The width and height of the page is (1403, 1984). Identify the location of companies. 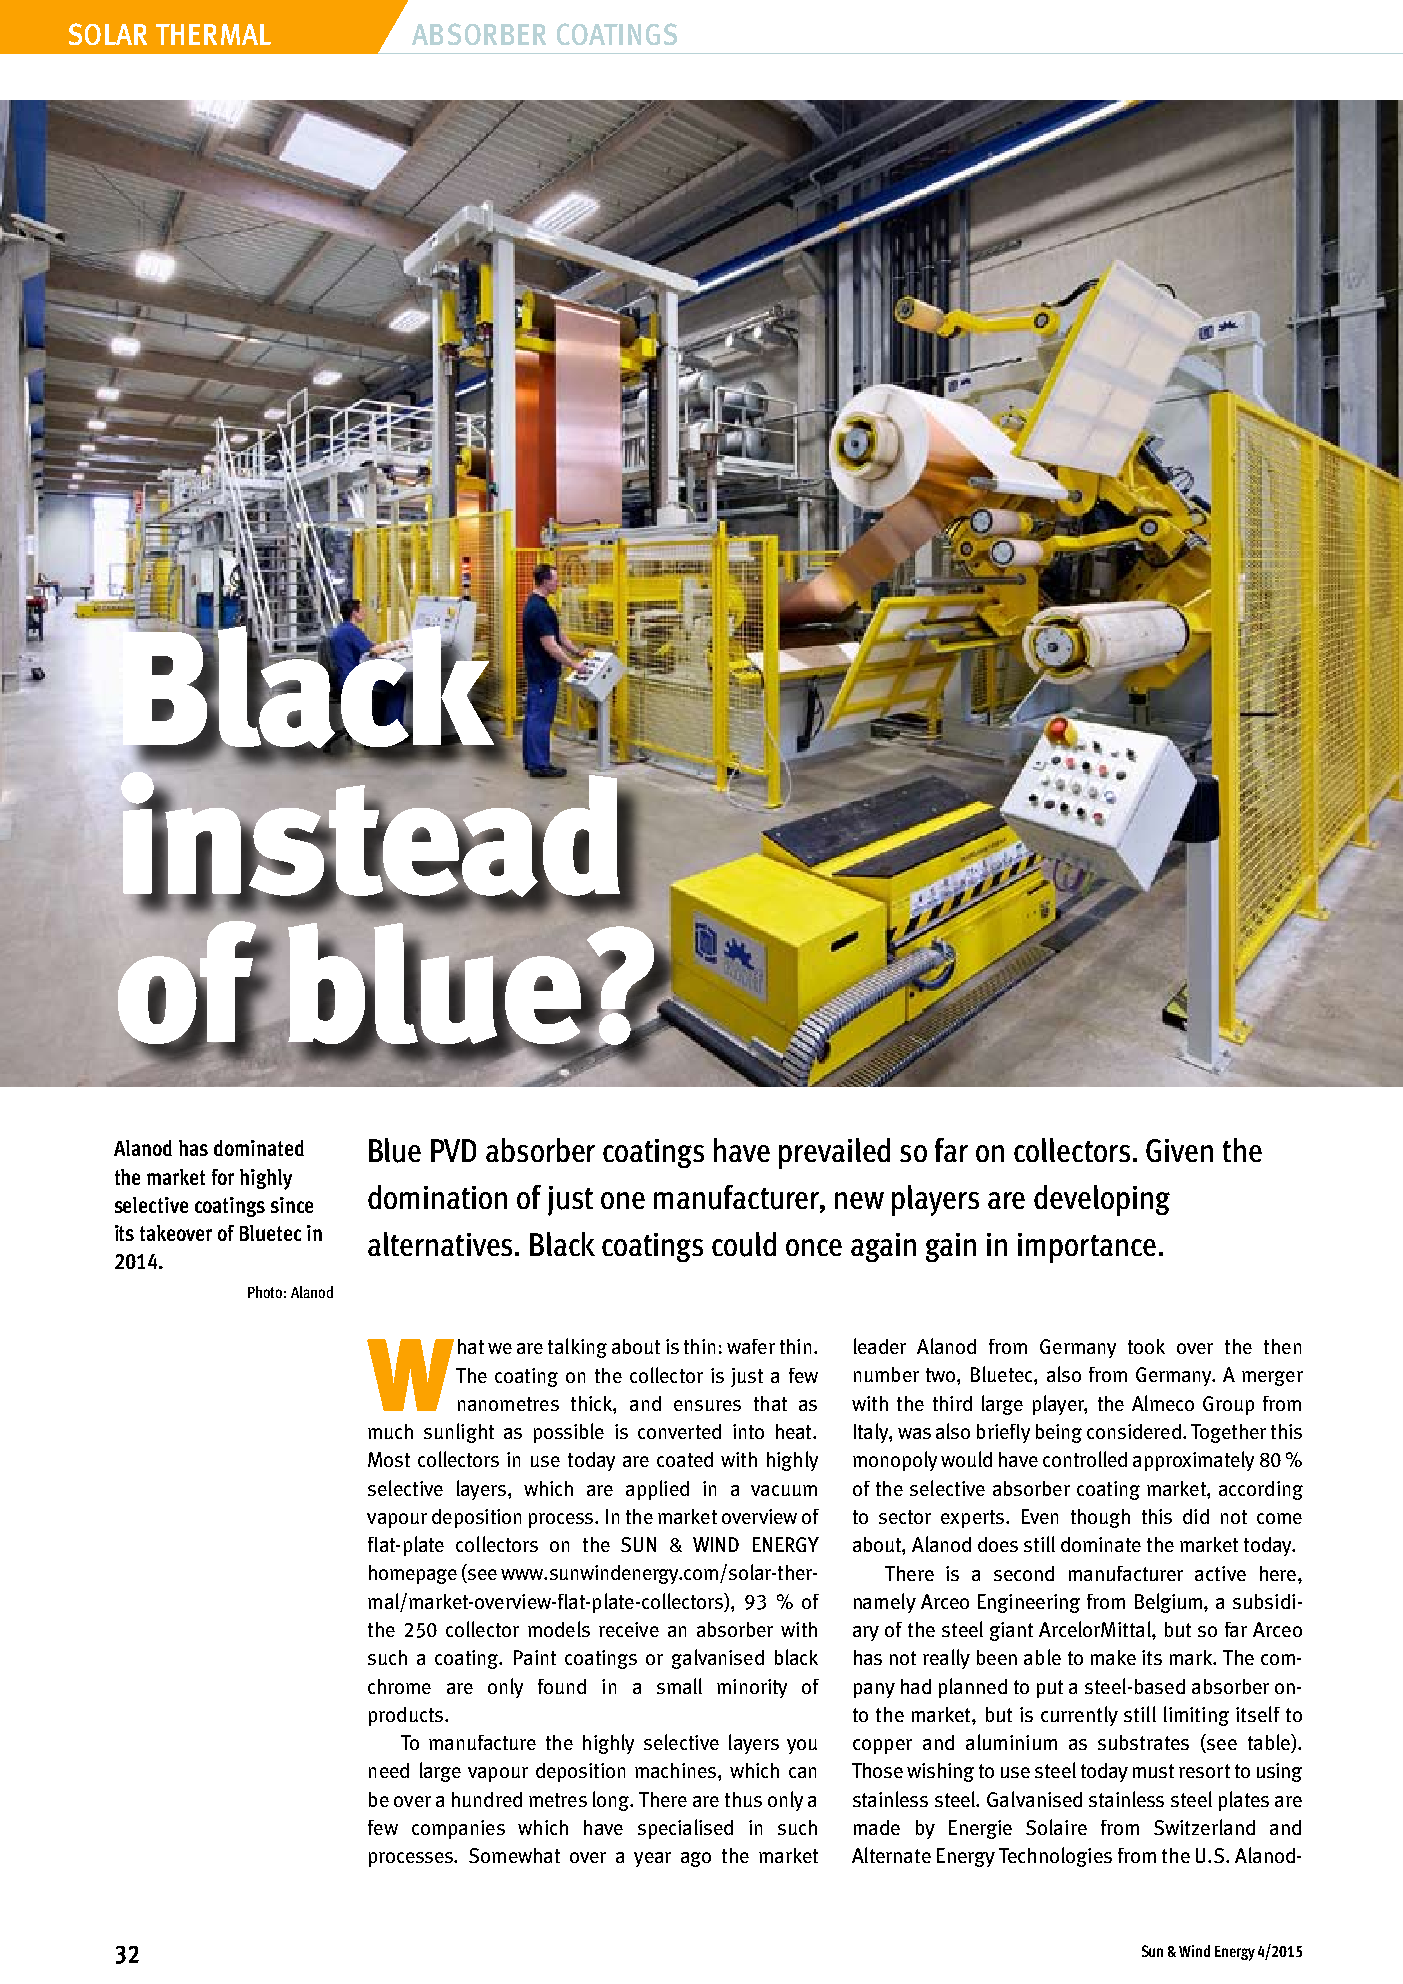
(458, 1829).
